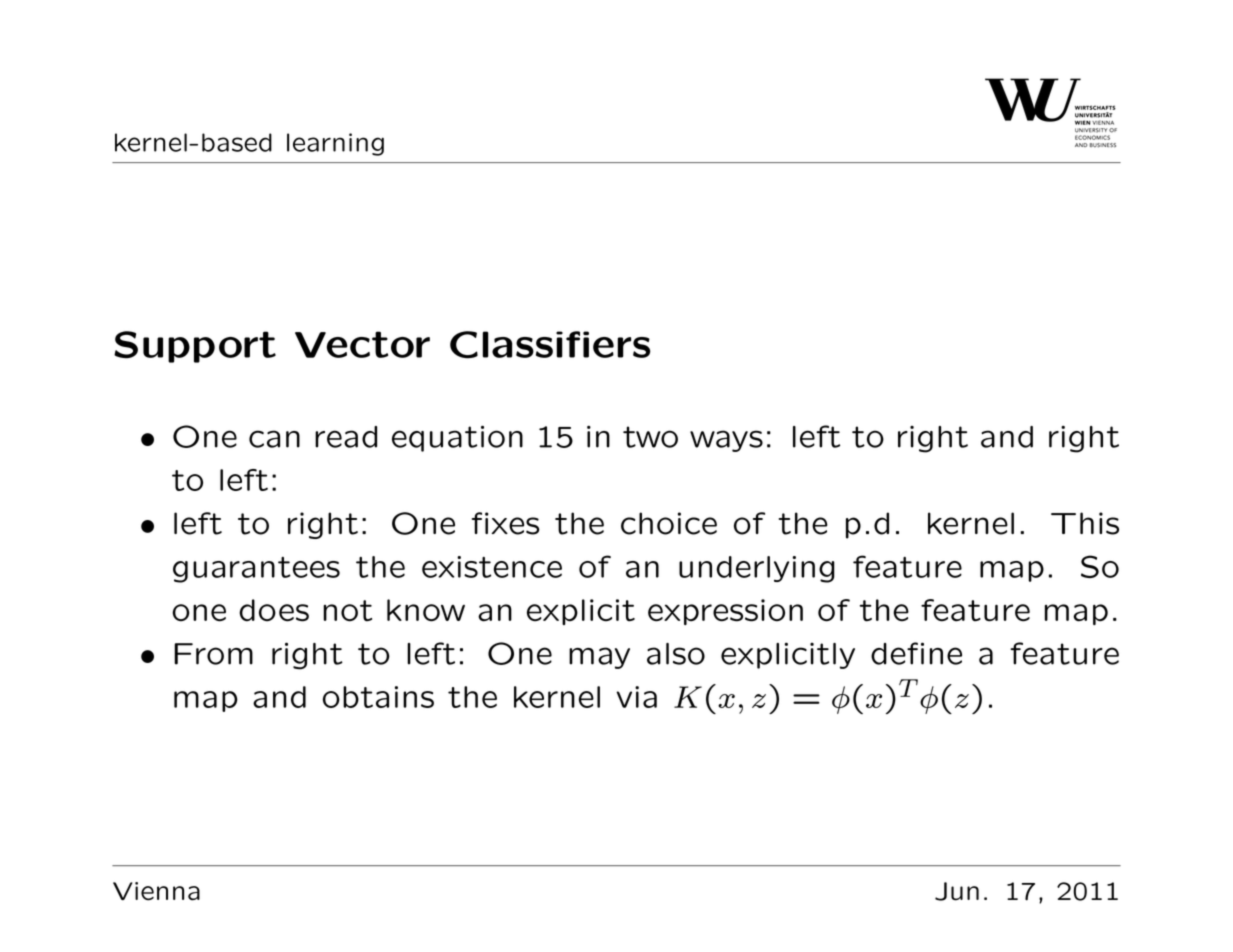 The image size is (1233, 952). What do you see at coordinates (957, 891) in the page?
I see `Jun` at bounding box center [957, 891].
